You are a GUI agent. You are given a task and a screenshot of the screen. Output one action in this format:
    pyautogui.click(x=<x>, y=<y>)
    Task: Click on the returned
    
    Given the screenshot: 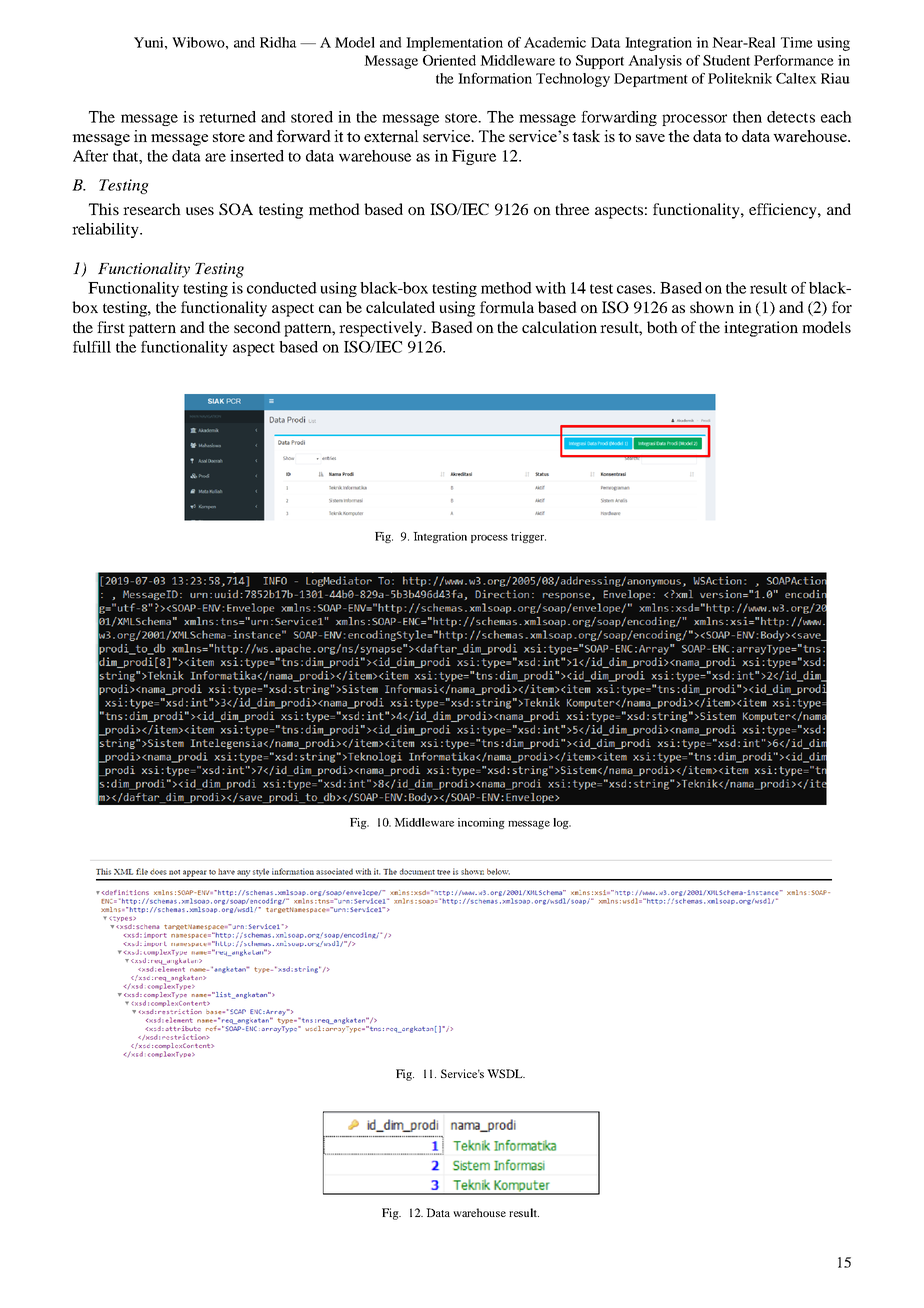 What is the action you would take?
    pyautogui.click(x=227, y=117)
